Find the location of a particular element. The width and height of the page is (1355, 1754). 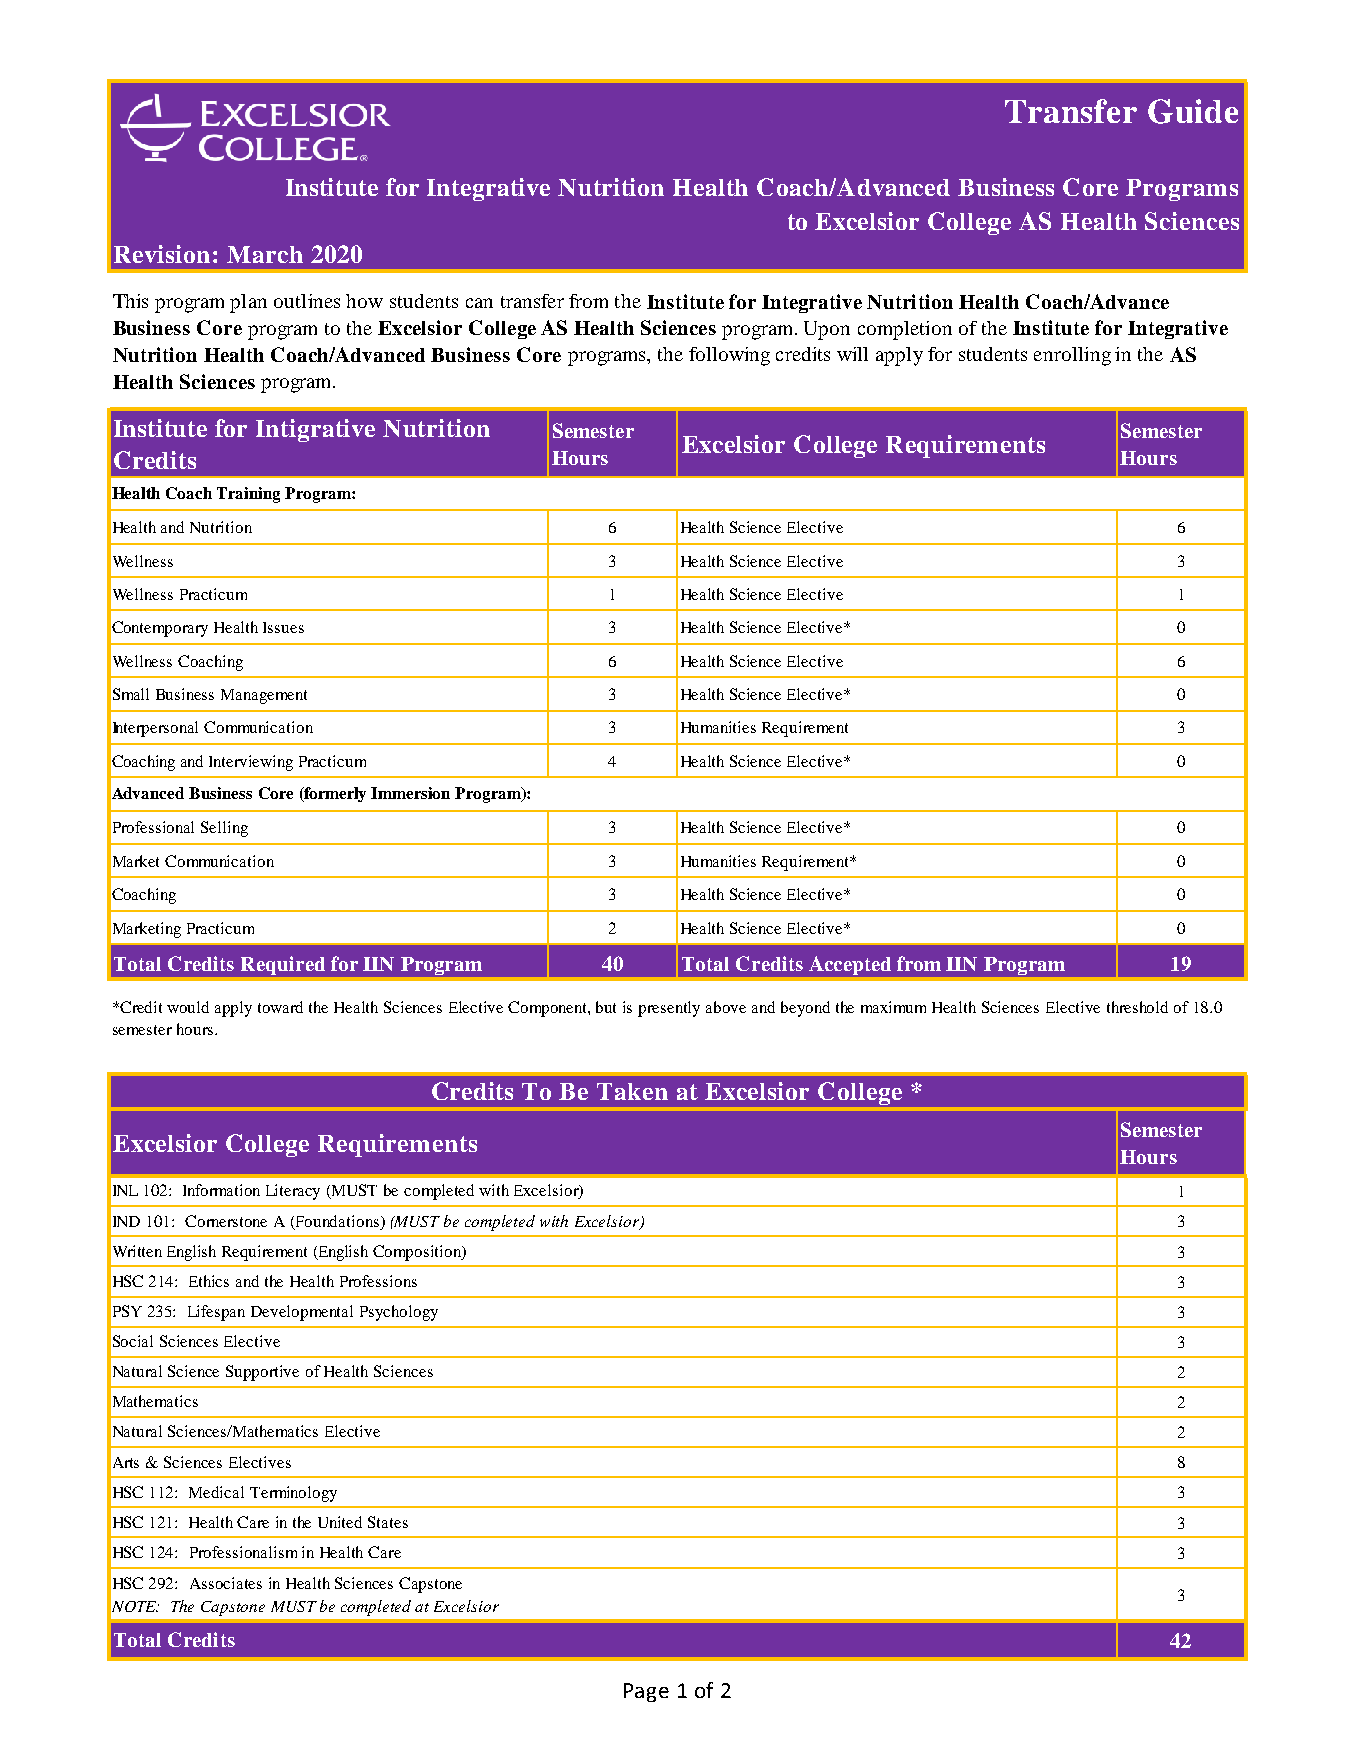

presently is located at coordinates (669, 1009).
